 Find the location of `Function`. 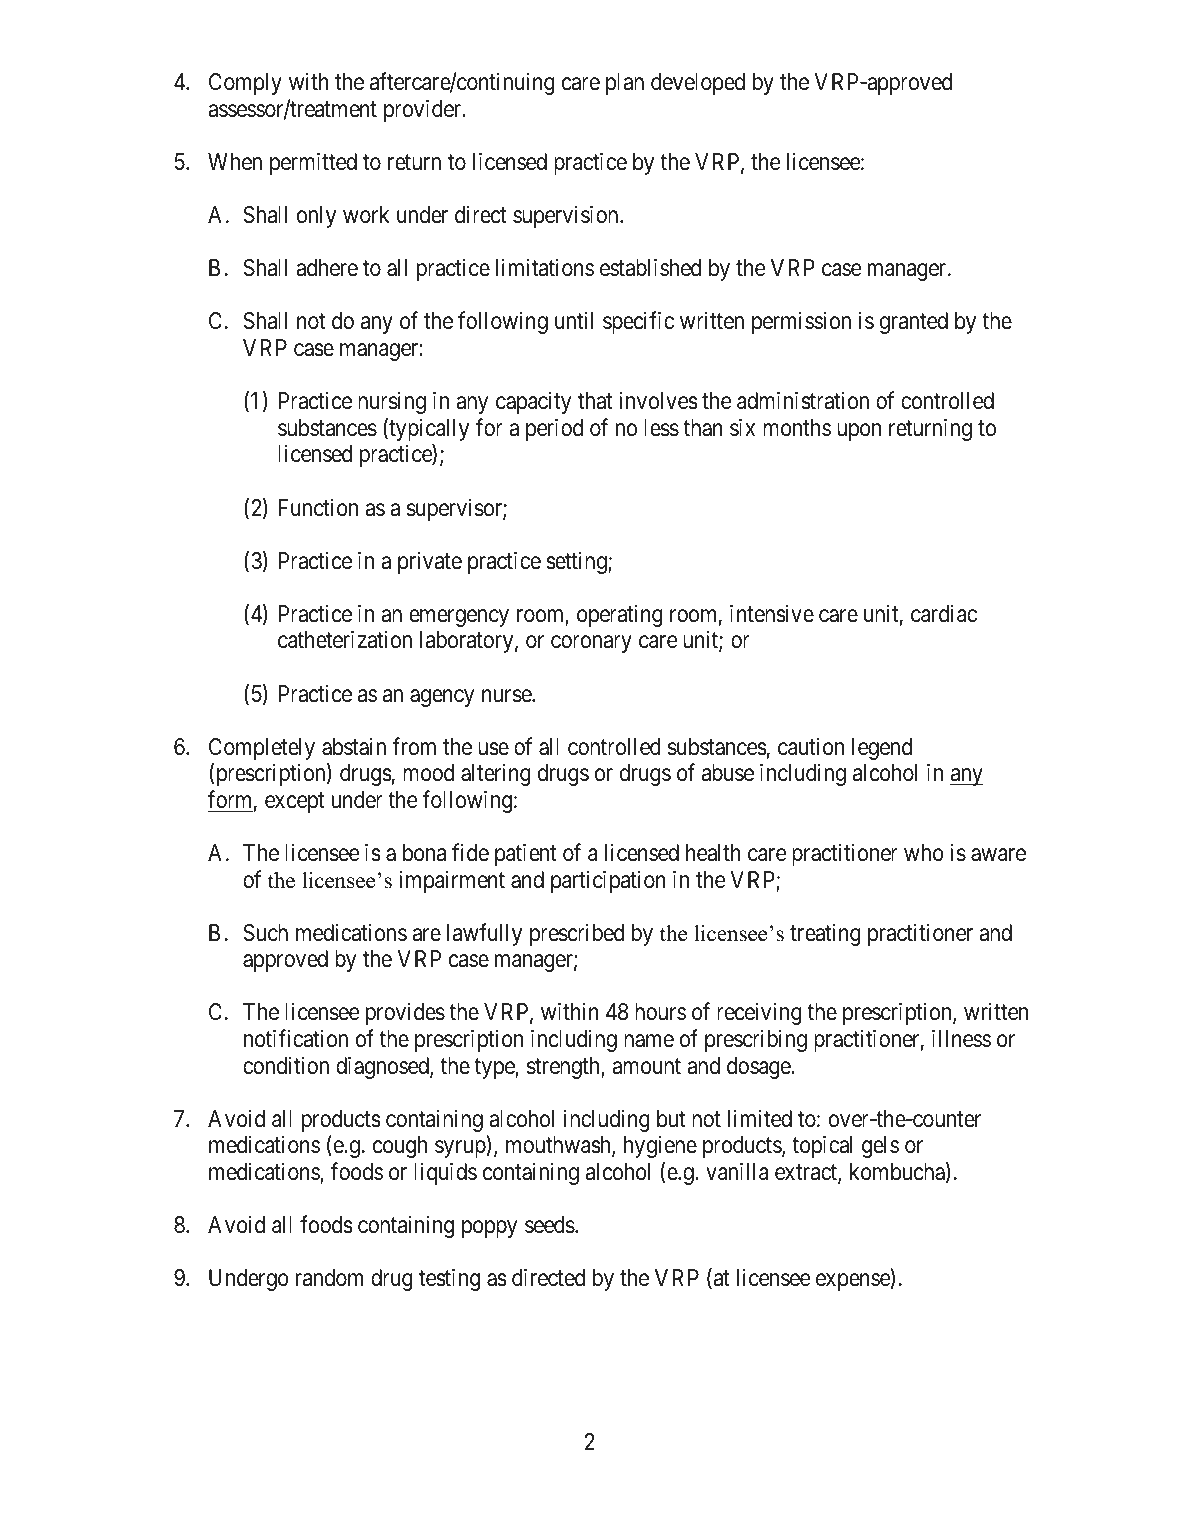

Function is located at coordinates (318, 508).
